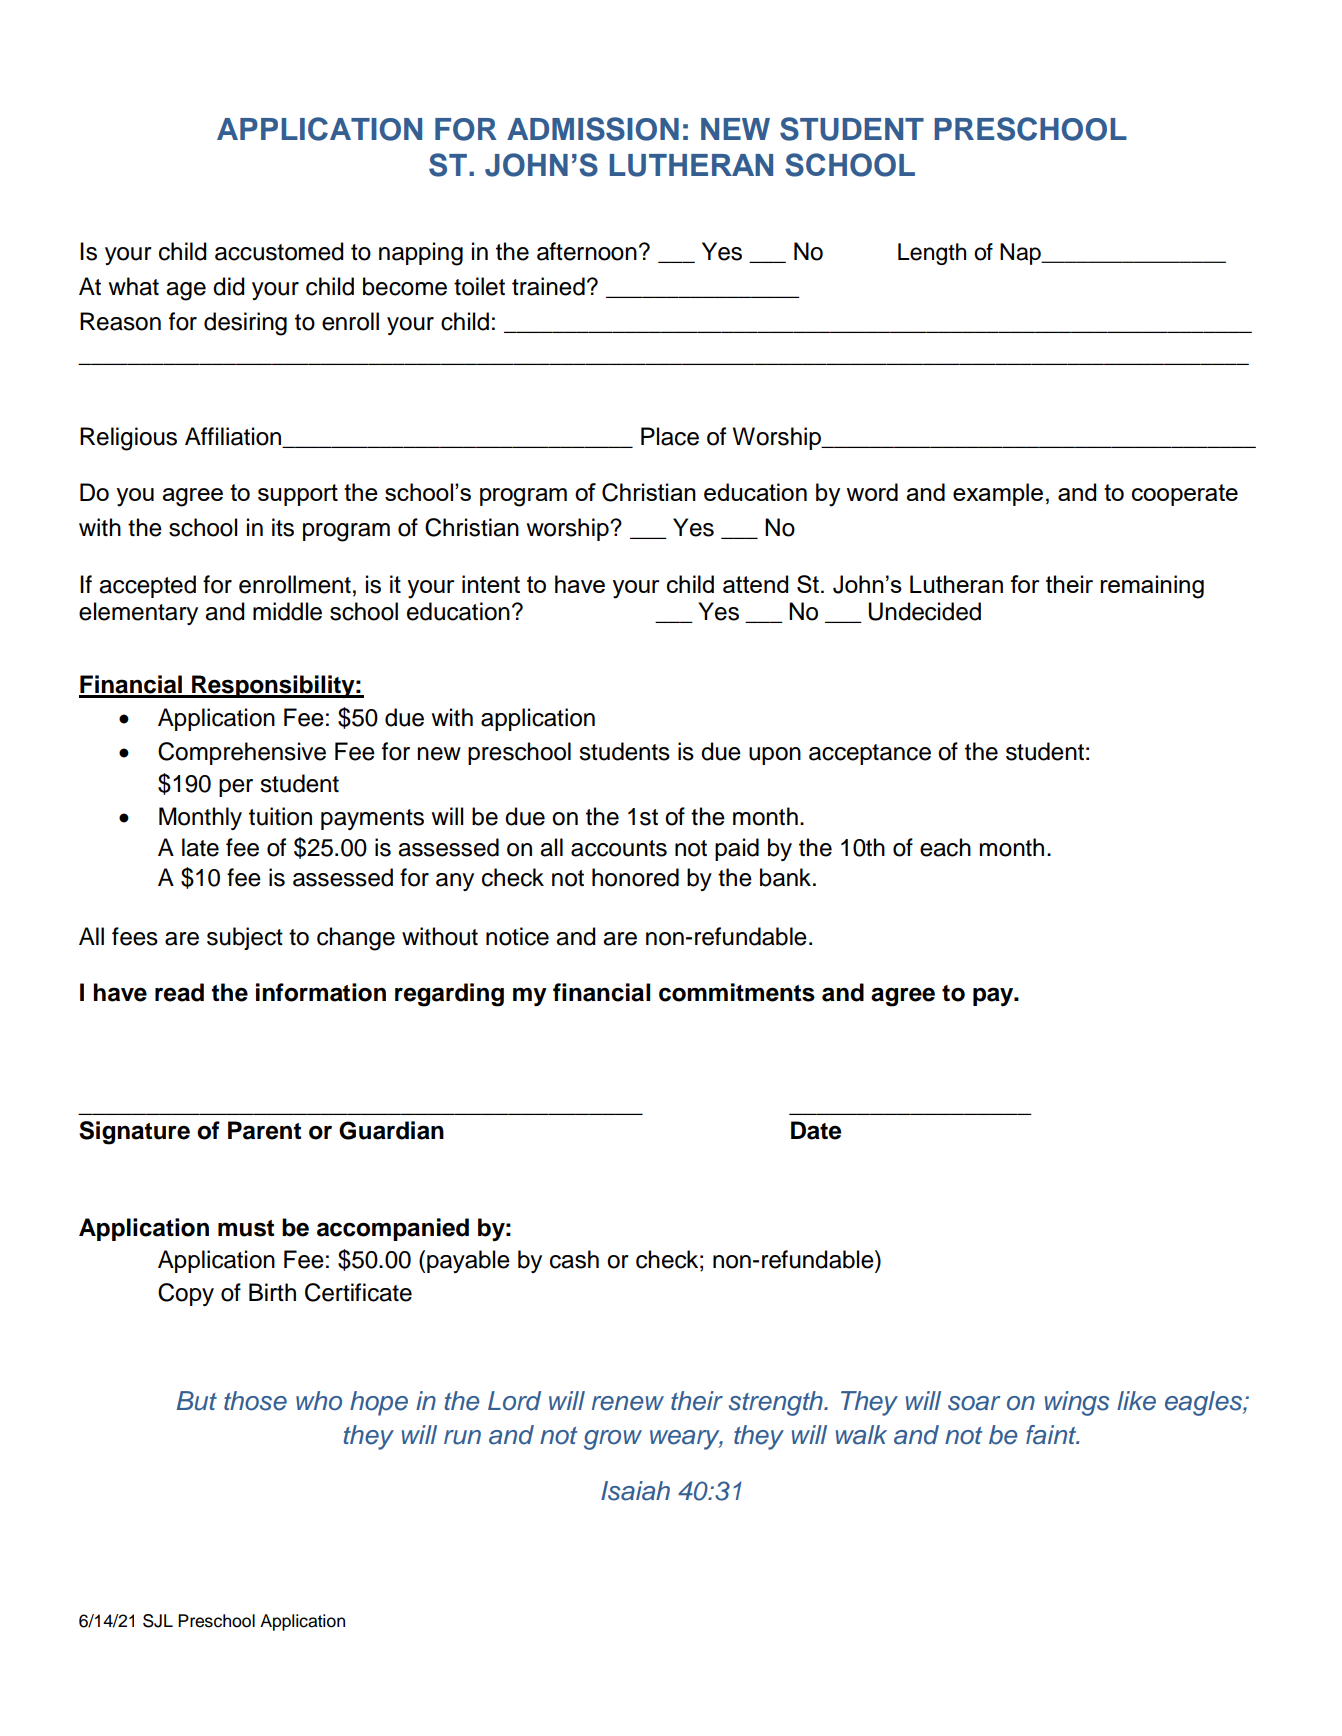  Describe the element at coordinates (255, 1401) in the page. I see `those` at that location.
